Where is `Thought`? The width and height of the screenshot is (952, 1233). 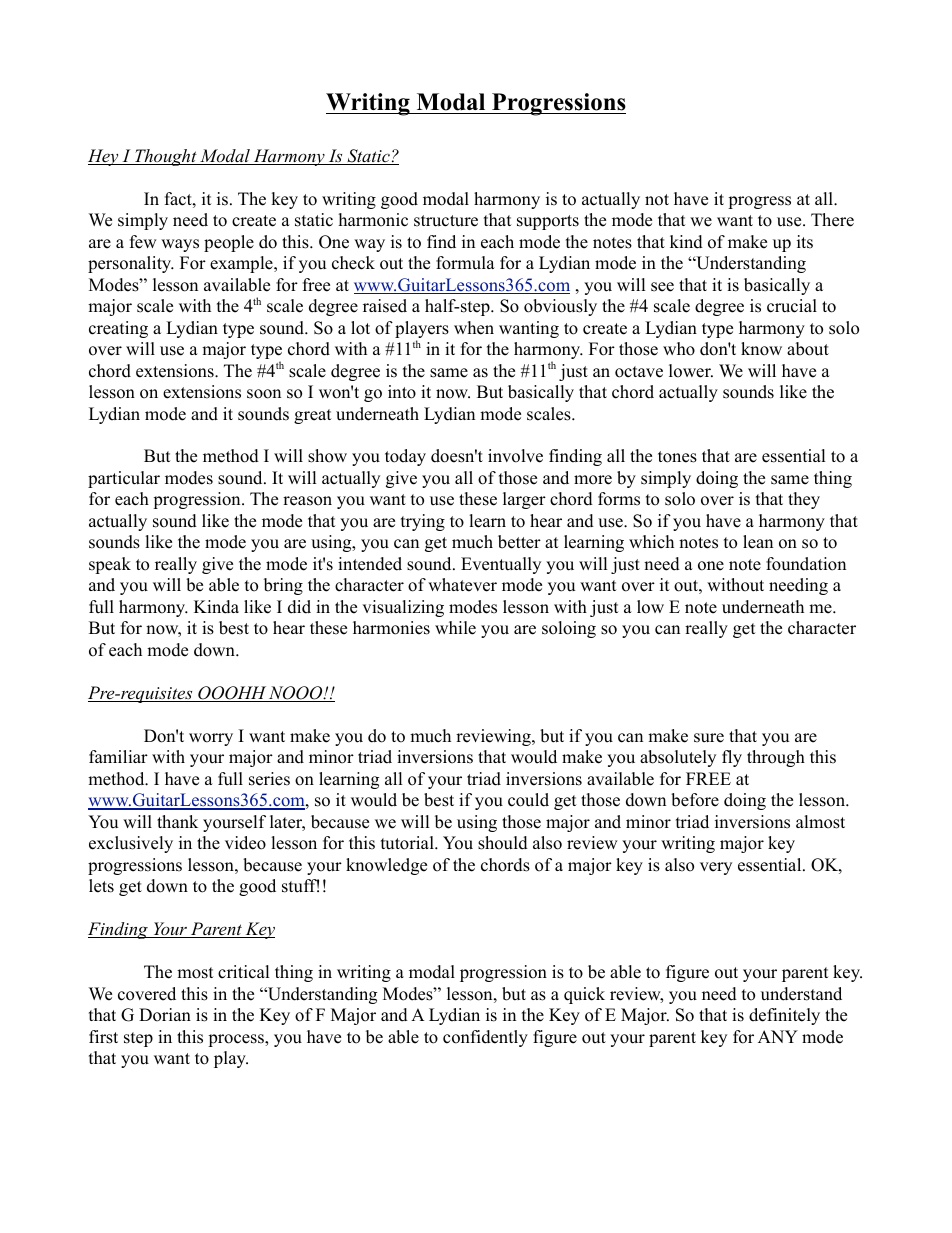 Thought is located at coordinates (166, 157).
